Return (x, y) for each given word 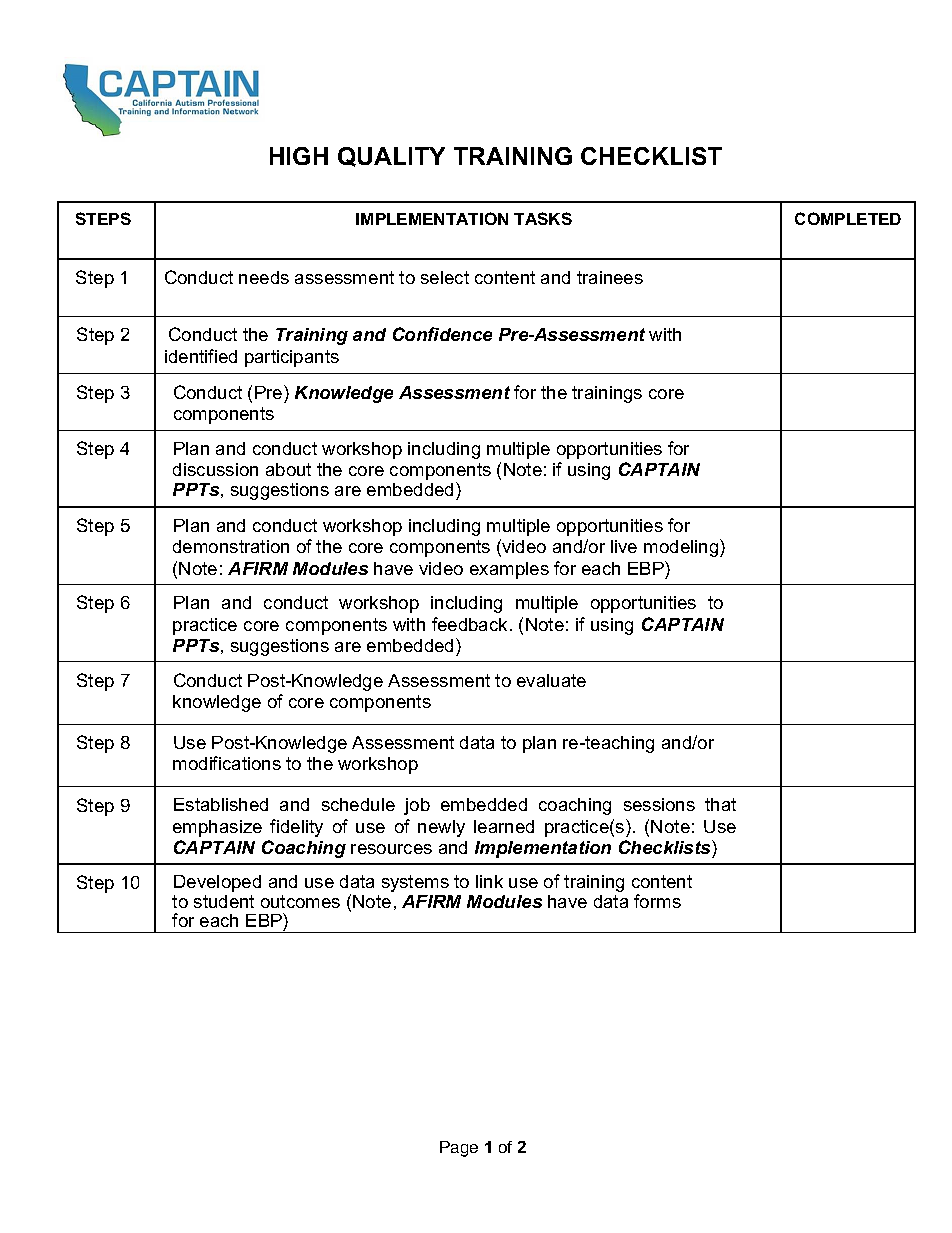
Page (459, 1149)
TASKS (543, 218)
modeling (682, 548)
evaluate (551, 680)
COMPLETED (848, 218)
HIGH (299, 156)
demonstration (231, 546)
